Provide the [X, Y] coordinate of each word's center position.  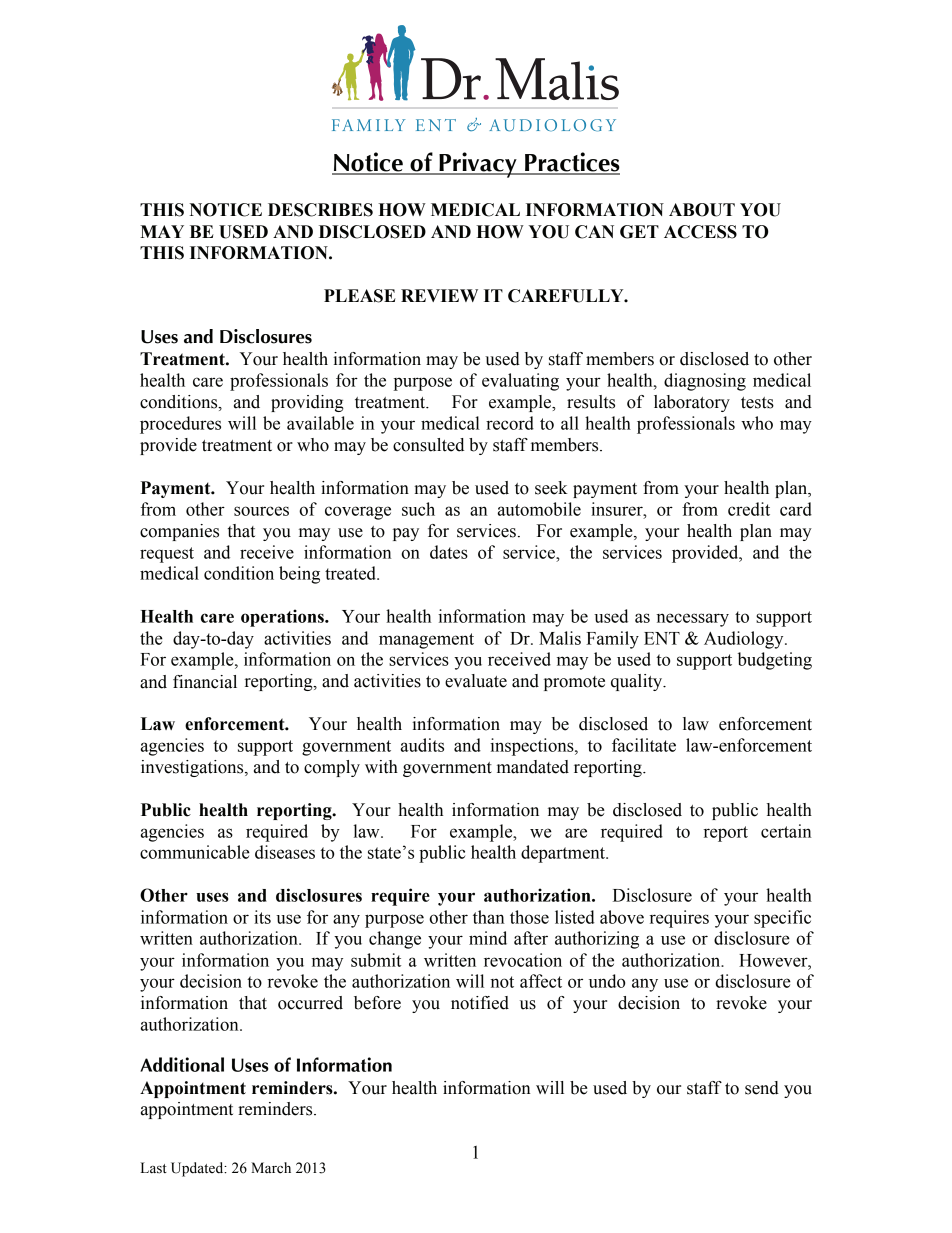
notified [480, 1003]
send [762, 1088]
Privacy [478, 165]
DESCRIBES [320, 210]
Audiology [745, 640]
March [271, 1168]
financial [205, 682]
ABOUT [702, 210]
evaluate [476, 681]
